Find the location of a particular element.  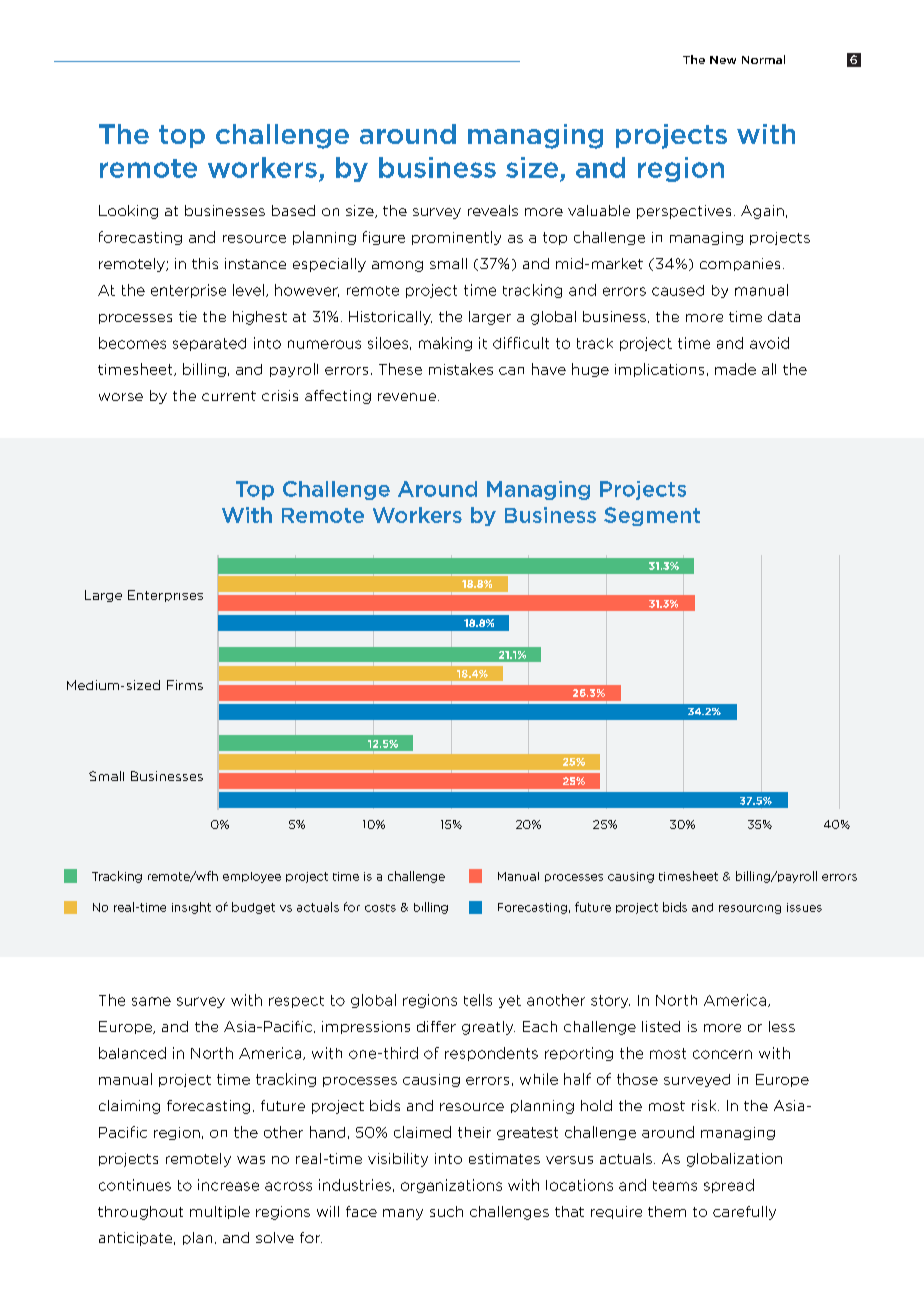

such is located at coordinates (446, 1211).
